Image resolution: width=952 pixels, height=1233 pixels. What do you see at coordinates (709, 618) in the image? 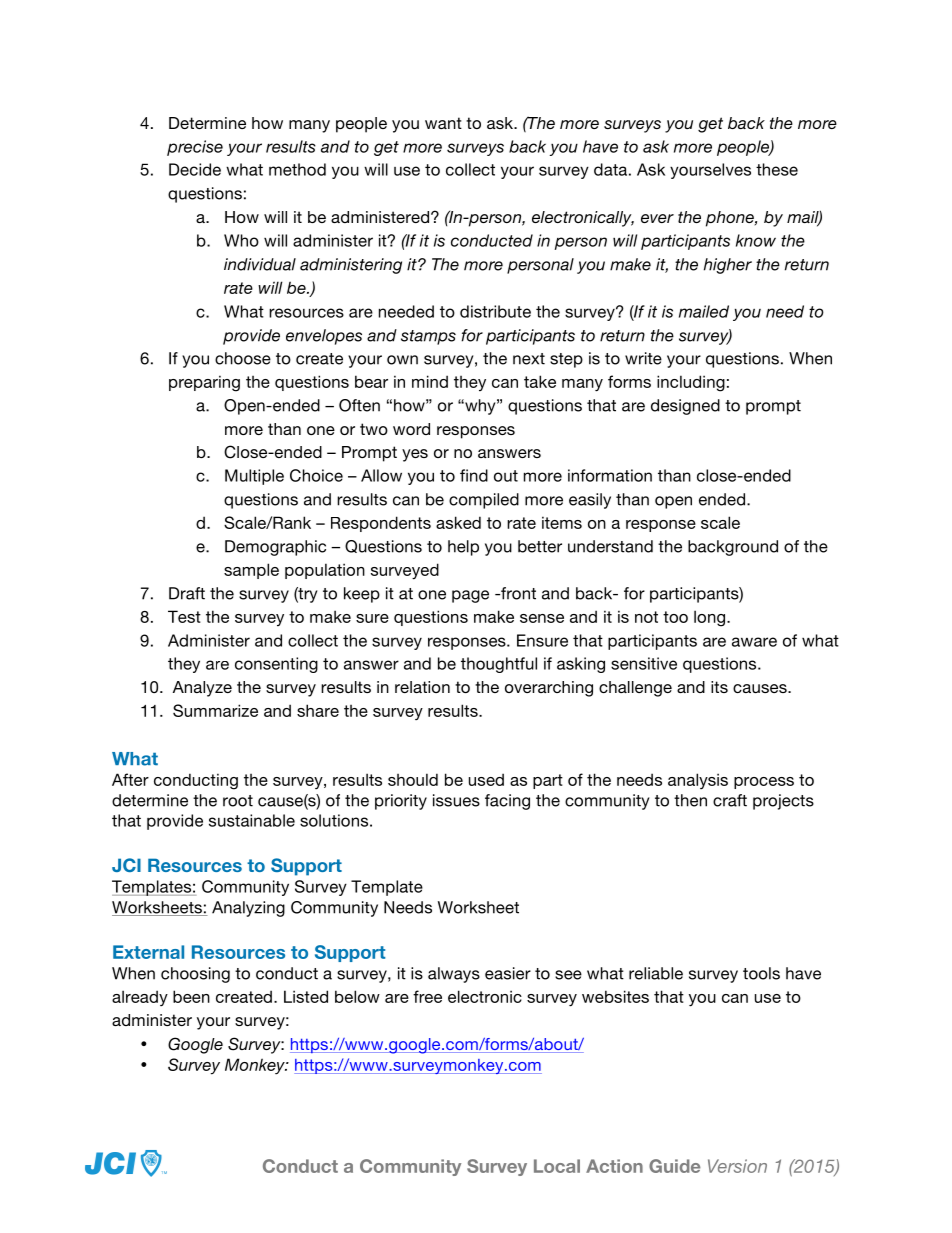
I see `long` at bounding box center [709, 618].
